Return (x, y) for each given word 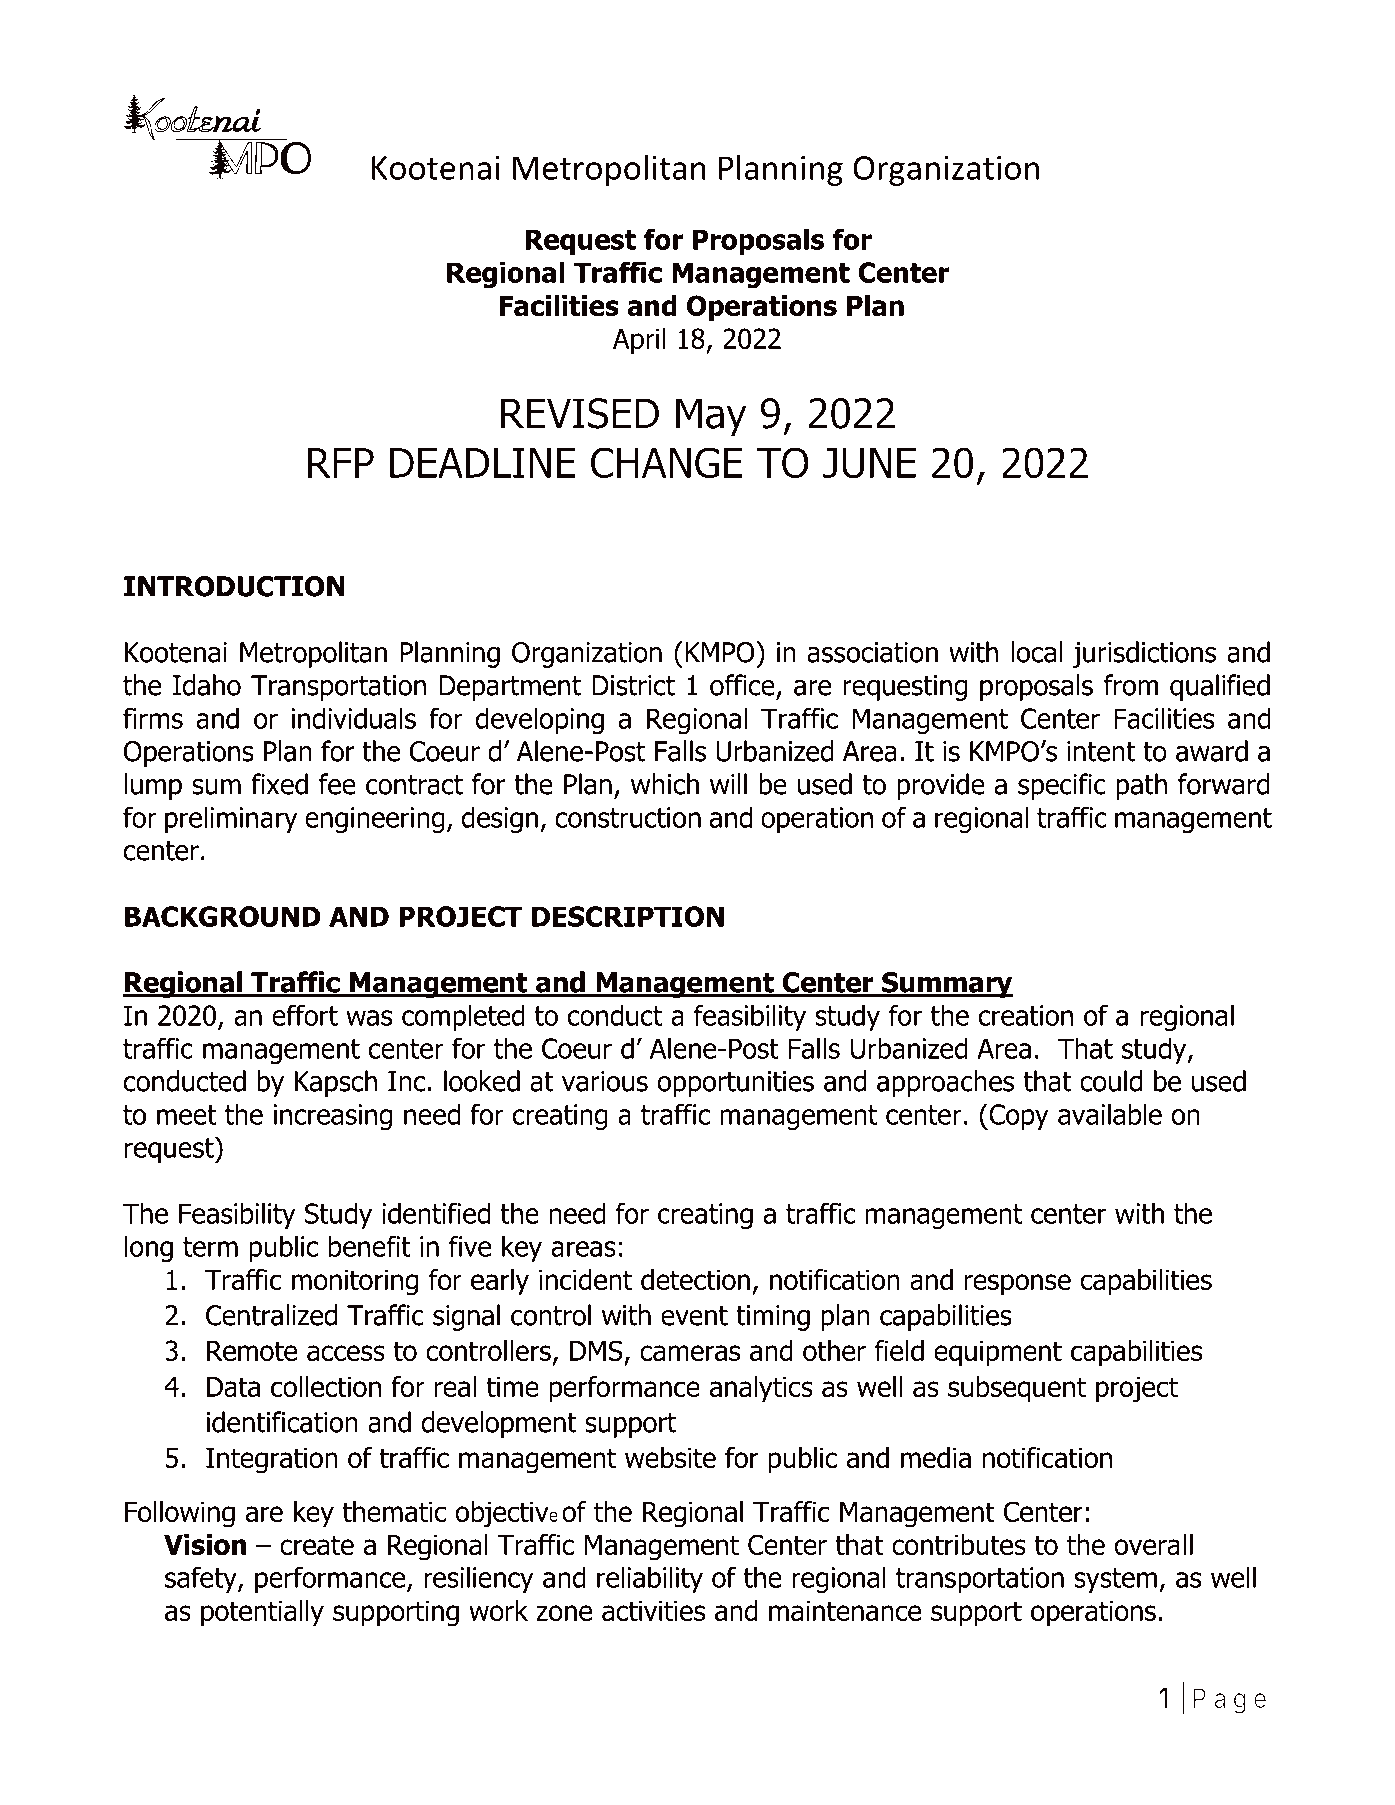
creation (1026, 1015)
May (711, 417)
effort (305, 1015)
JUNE (869, 463)
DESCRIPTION (628, 916)
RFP (341, 463)
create (317, 1545)
